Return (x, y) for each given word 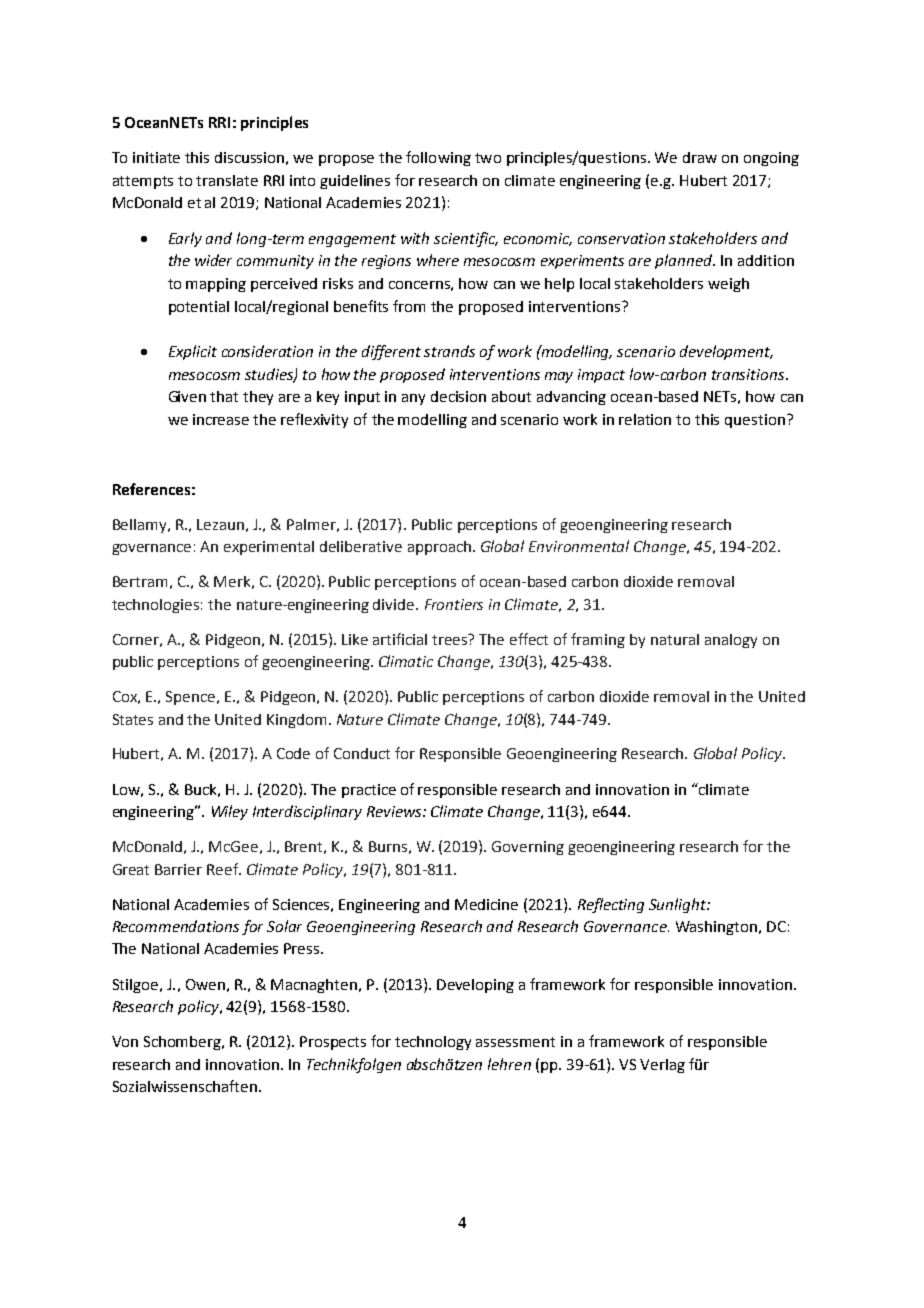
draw (700, 157)
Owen (205, 984)
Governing (528, 848)
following (438, 158)
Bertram (140, 581)
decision (458, 396)
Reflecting (611, 905)
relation (645, 419)
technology (433, 1043)
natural (675, 639)
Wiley (230, 812)
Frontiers (454, 604)
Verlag (662, 1066)
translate (227, 180)
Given (187, 396)
